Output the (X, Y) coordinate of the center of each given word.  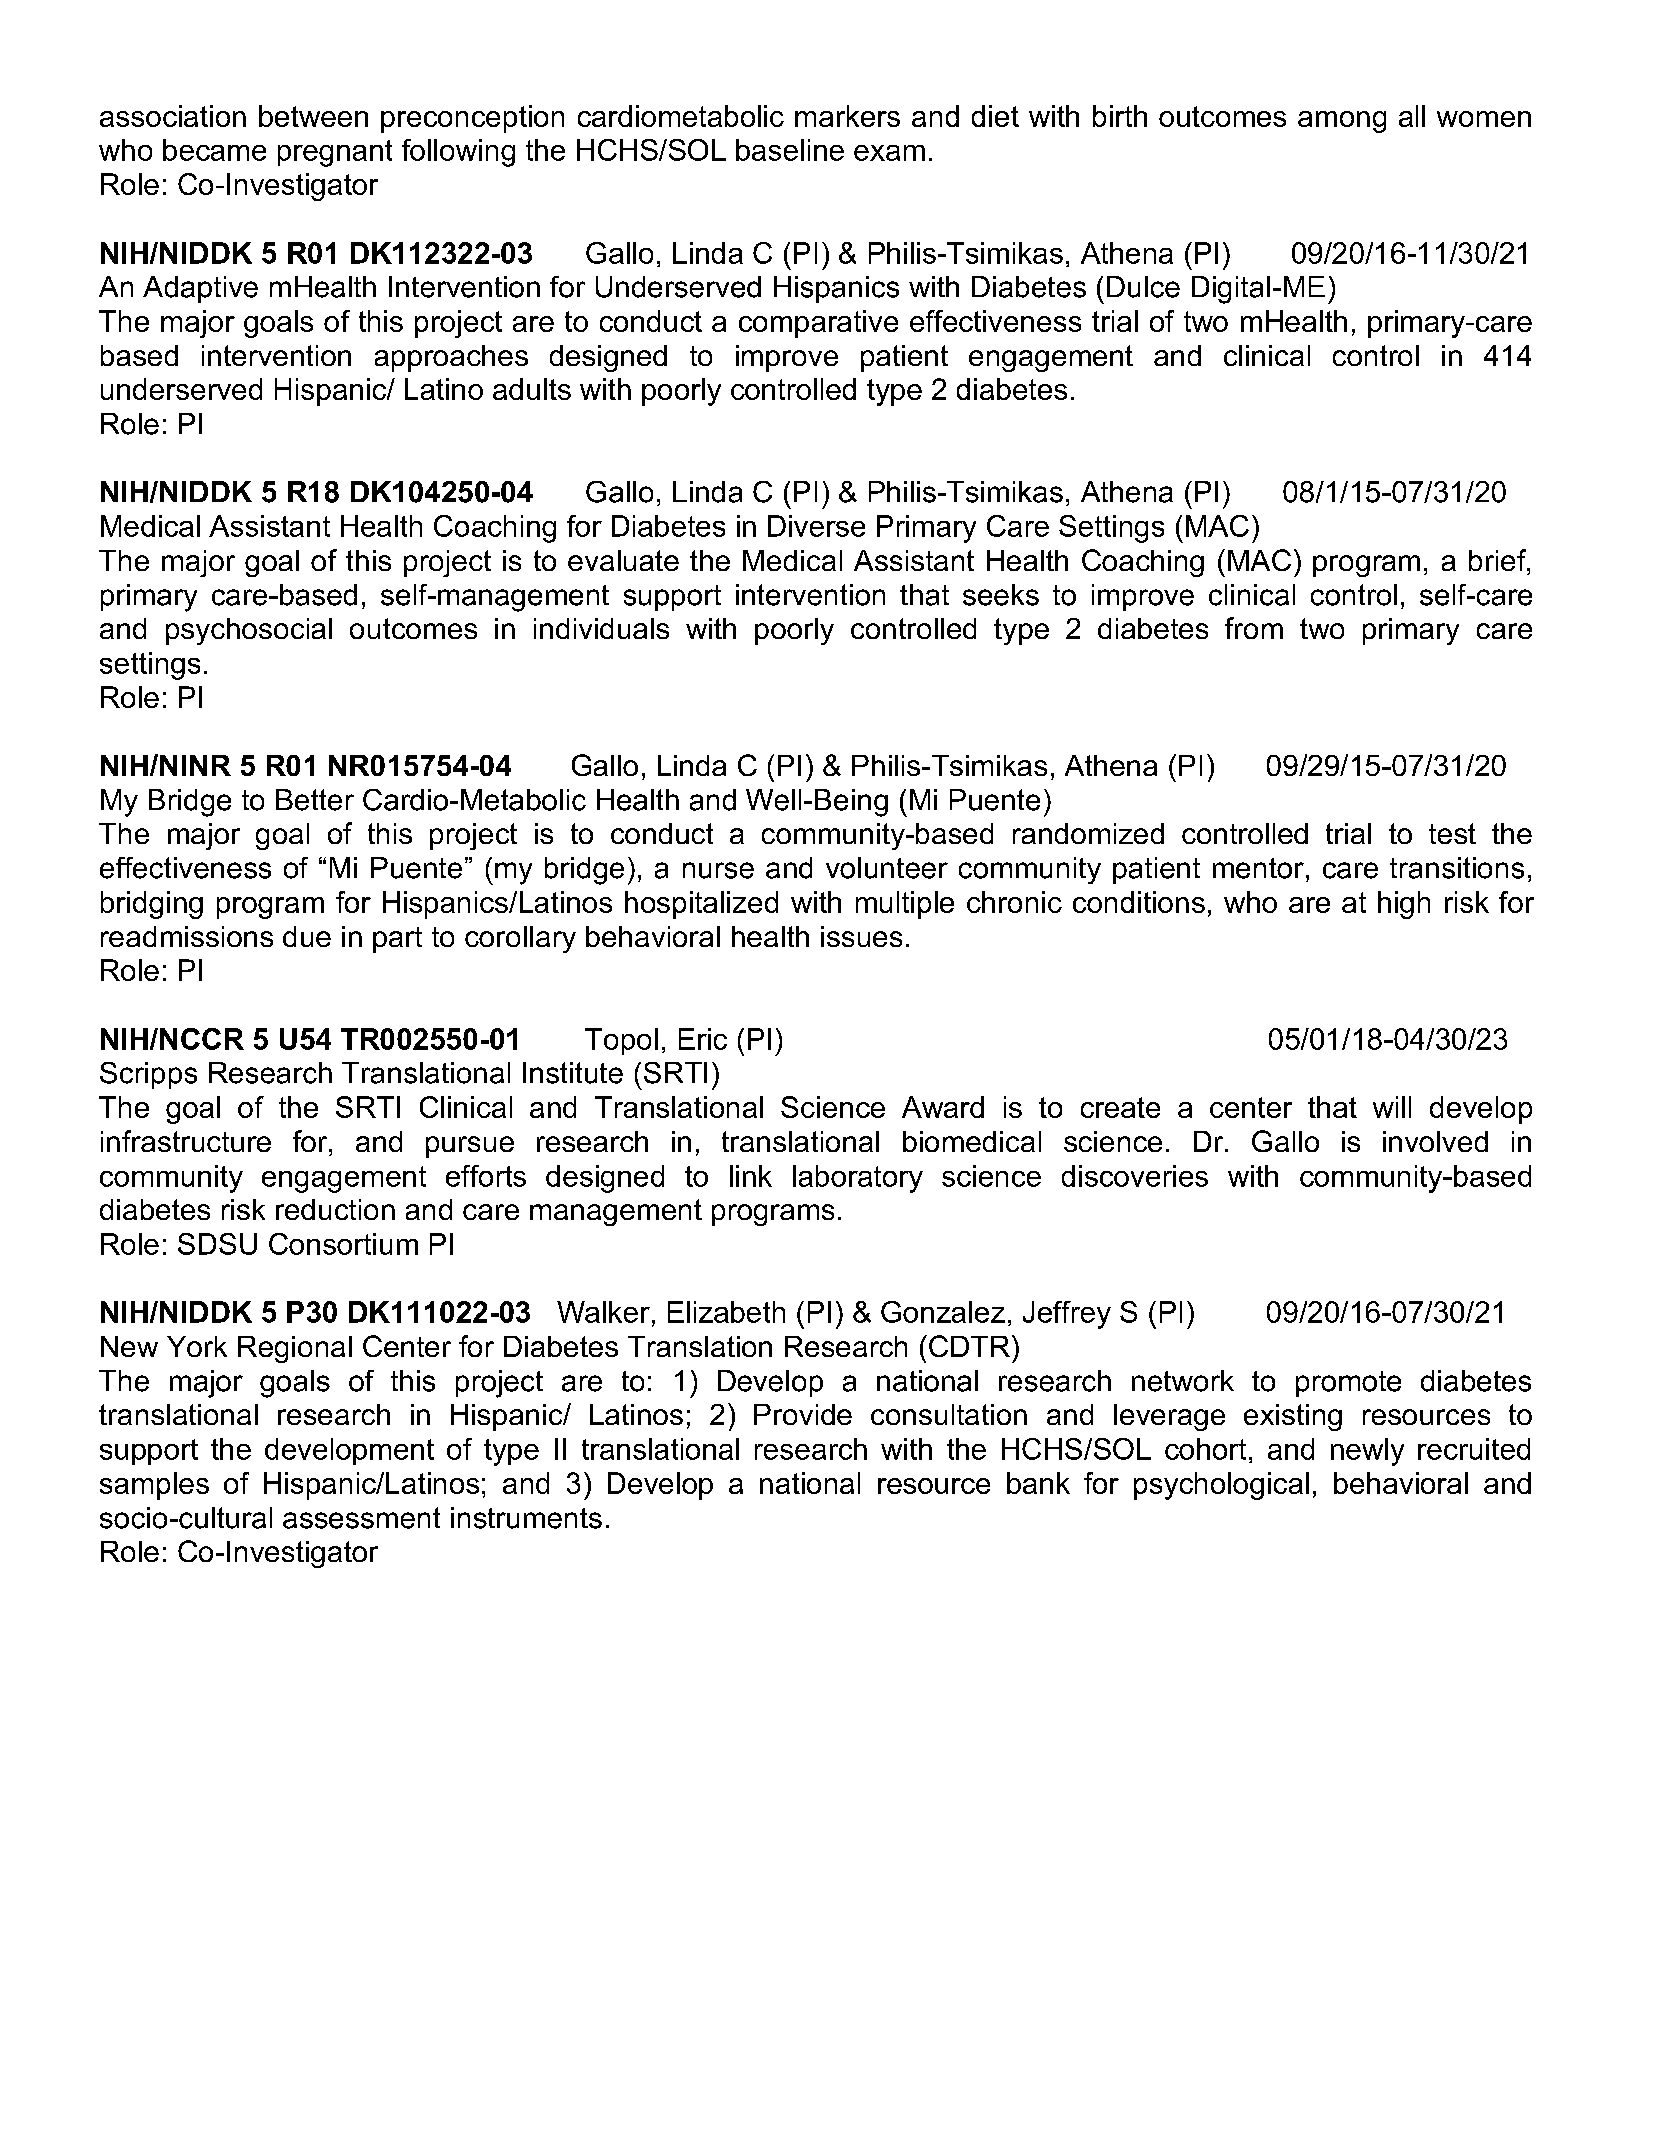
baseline (790, 150)
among (1342, 122)
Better (315, 800)
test (1452, 833)
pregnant (335, 153)
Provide (803, 1414)
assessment (361, 1518)
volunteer (887, 868)
